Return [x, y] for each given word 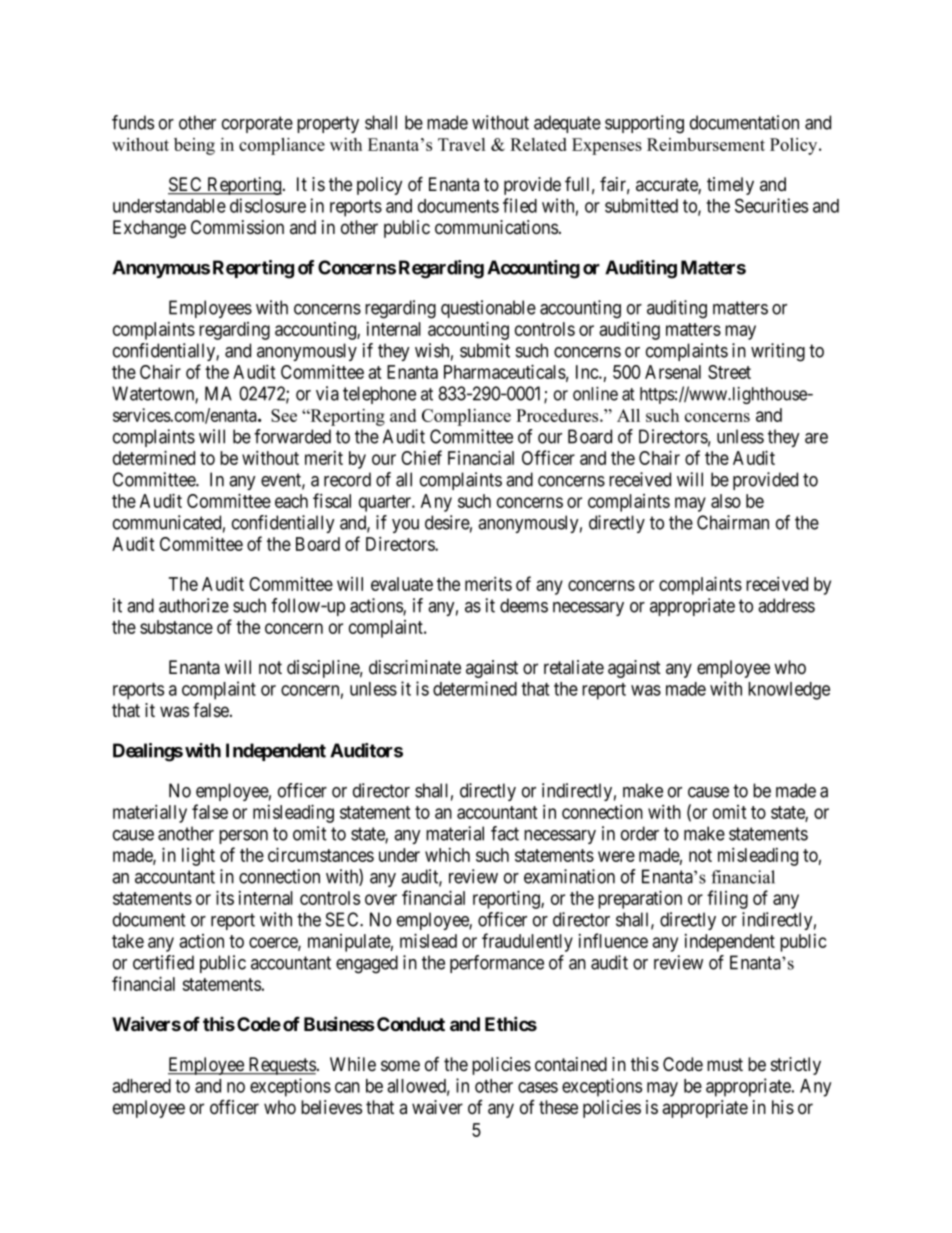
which [447, 855]
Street [729, 372]
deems [524, 605]
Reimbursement [706, 144]
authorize [194, 605]
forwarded [292, 436]
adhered [141, 1086]
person [243, 837]
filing [727, 899]
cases [538, 1087]
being [194, 146]
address [786, 605]
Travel [461, 144]
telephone [379, 395]
